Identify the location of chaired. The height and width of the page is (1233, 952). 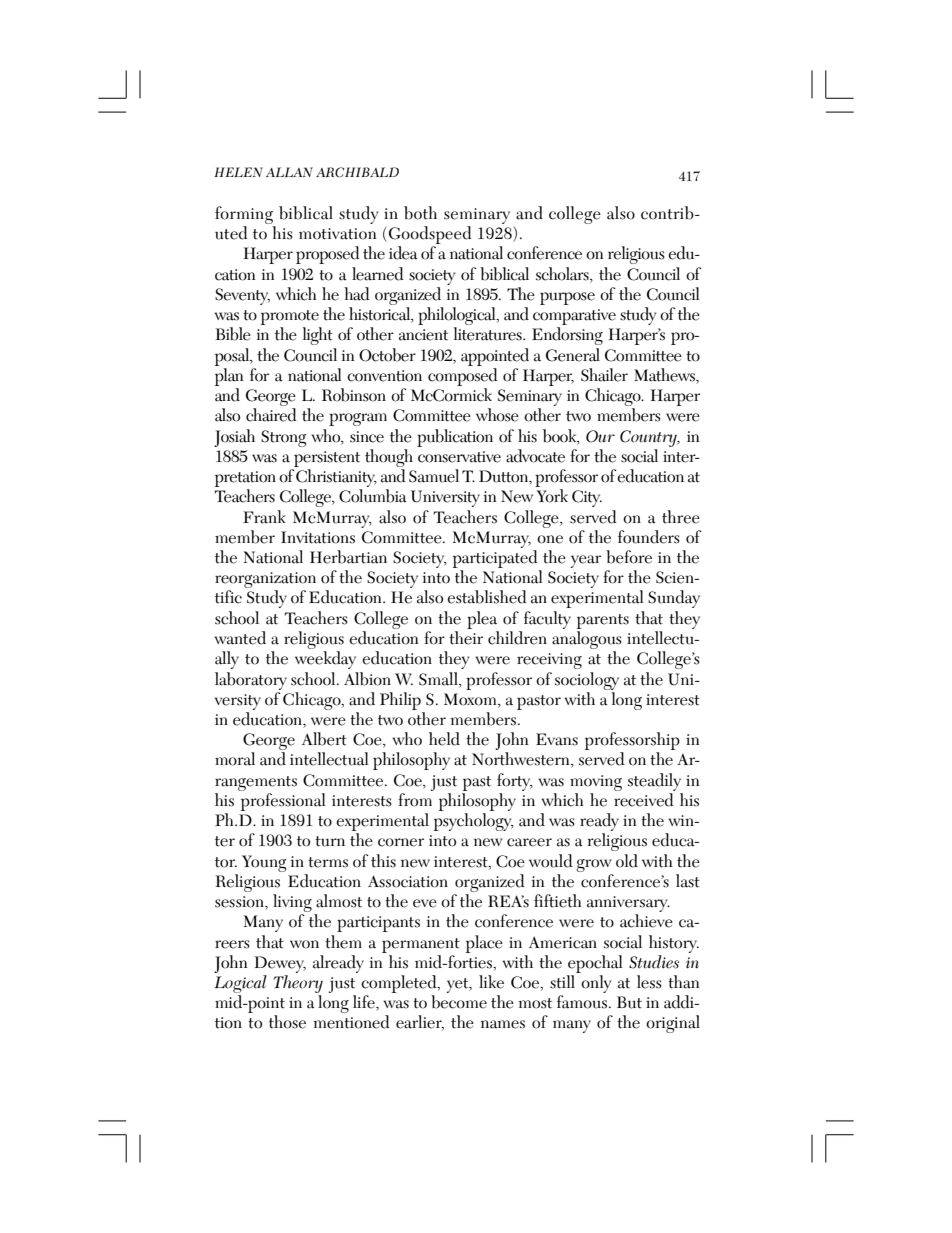
(271, 415).
